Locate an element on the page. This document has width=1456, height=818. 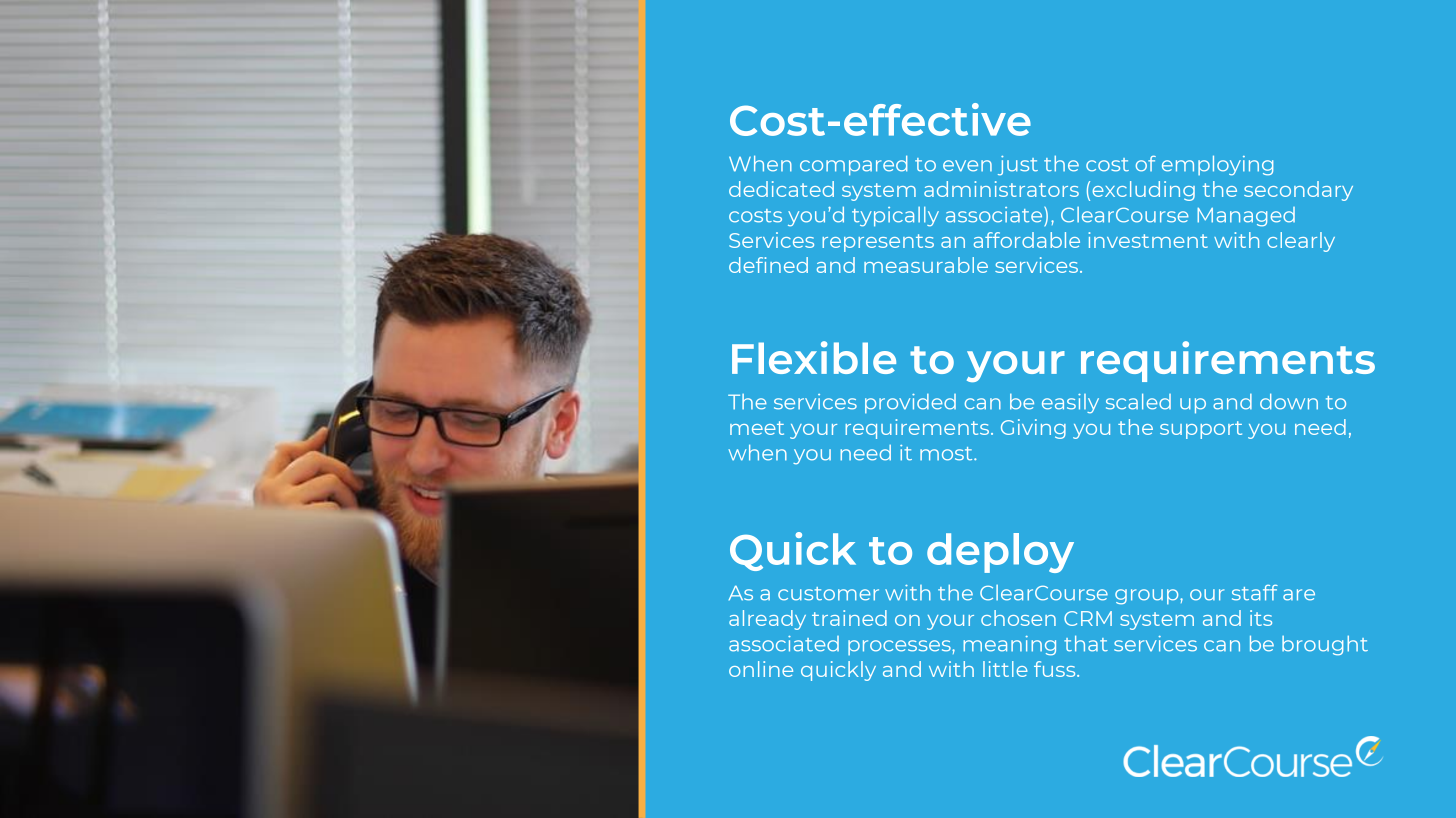
online is located at coordinates (761, 669).
